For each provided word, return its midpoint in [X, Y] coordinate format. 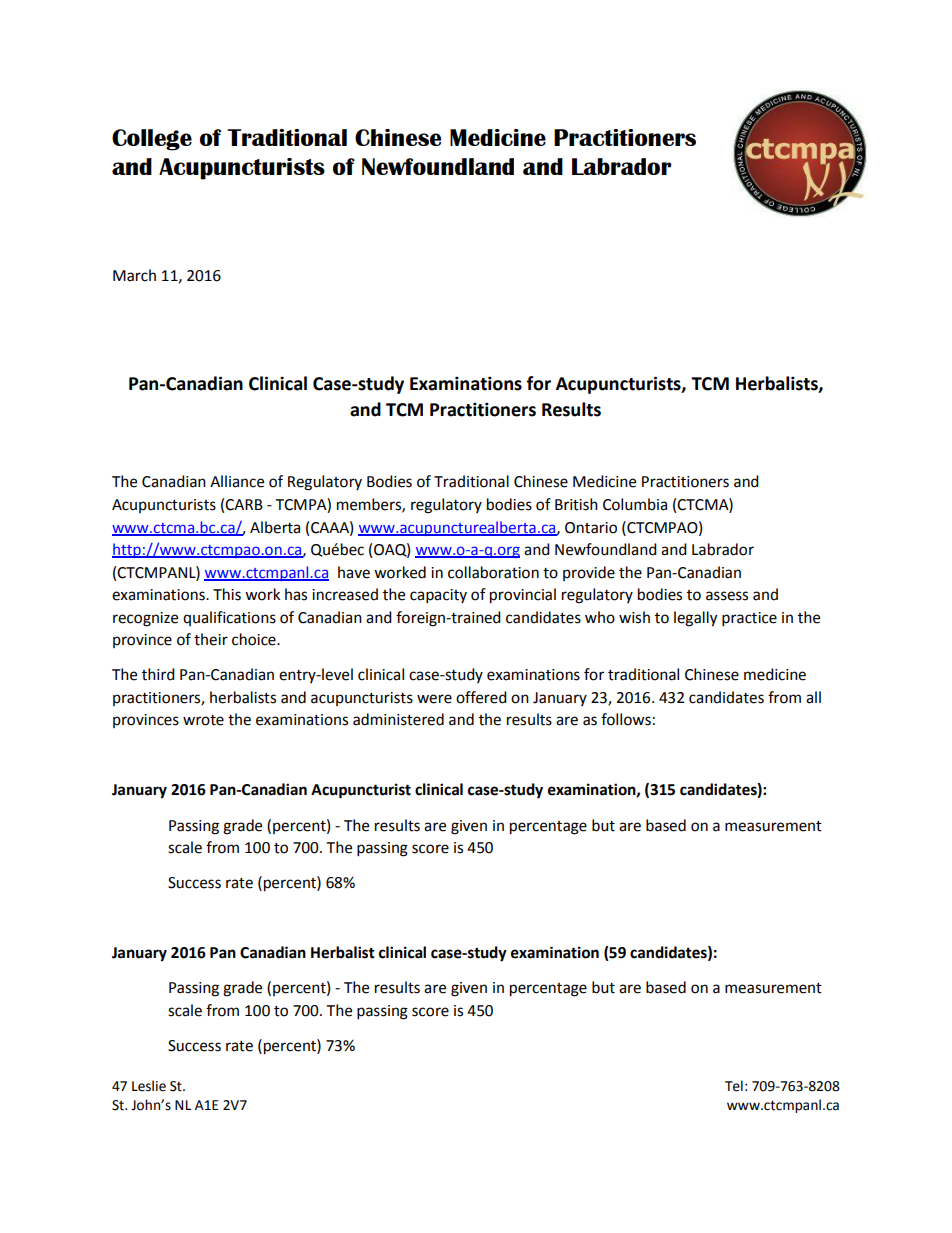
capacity [438, 596]
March [134, 275]
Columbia [635, 504]
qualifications [229, 618]
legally [695, 619]
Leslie [149, 1086]
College [152, 140]
